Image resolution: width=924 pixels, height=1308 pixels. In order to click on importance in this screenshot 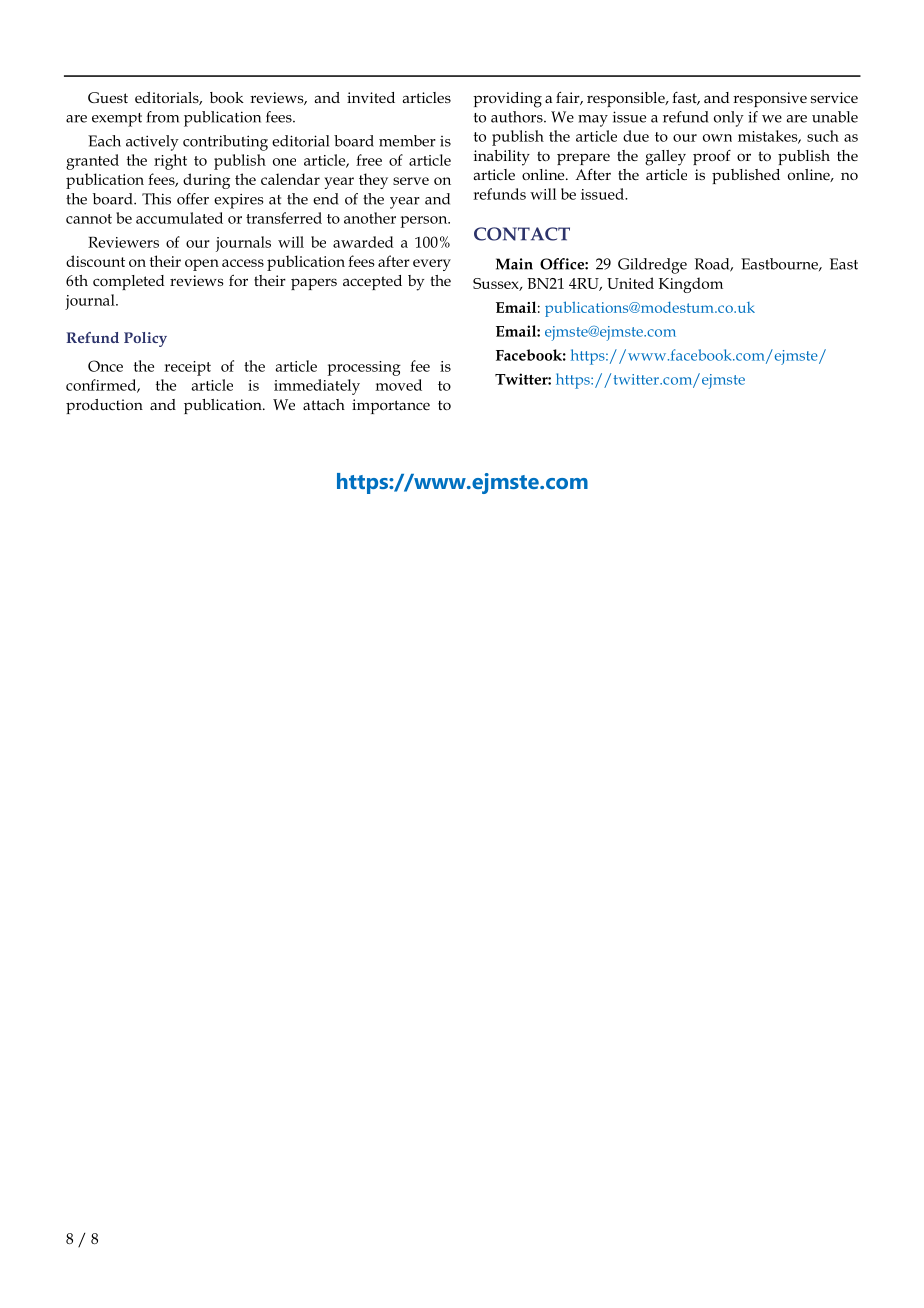, I will do `click(391, 406)`.
